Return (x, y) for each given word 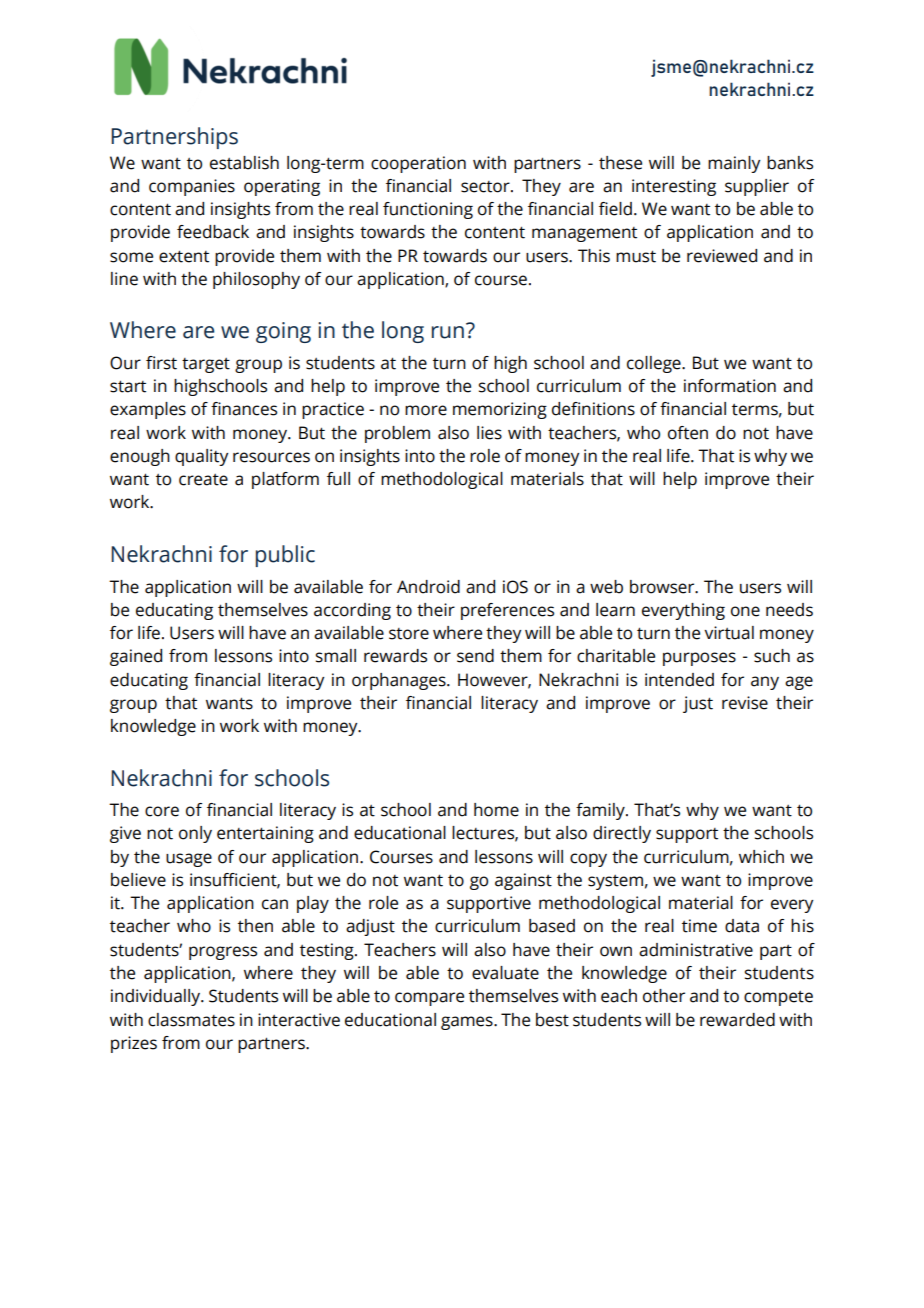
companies (192, 187)
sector (486, 187)
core (162, 811)
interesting (674, 187)
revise (745, 703)
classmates (191, 1020)
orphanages (400, 681)
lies (489, 433)
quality (201, 457)
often (688, 433)
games (468, 1023)
